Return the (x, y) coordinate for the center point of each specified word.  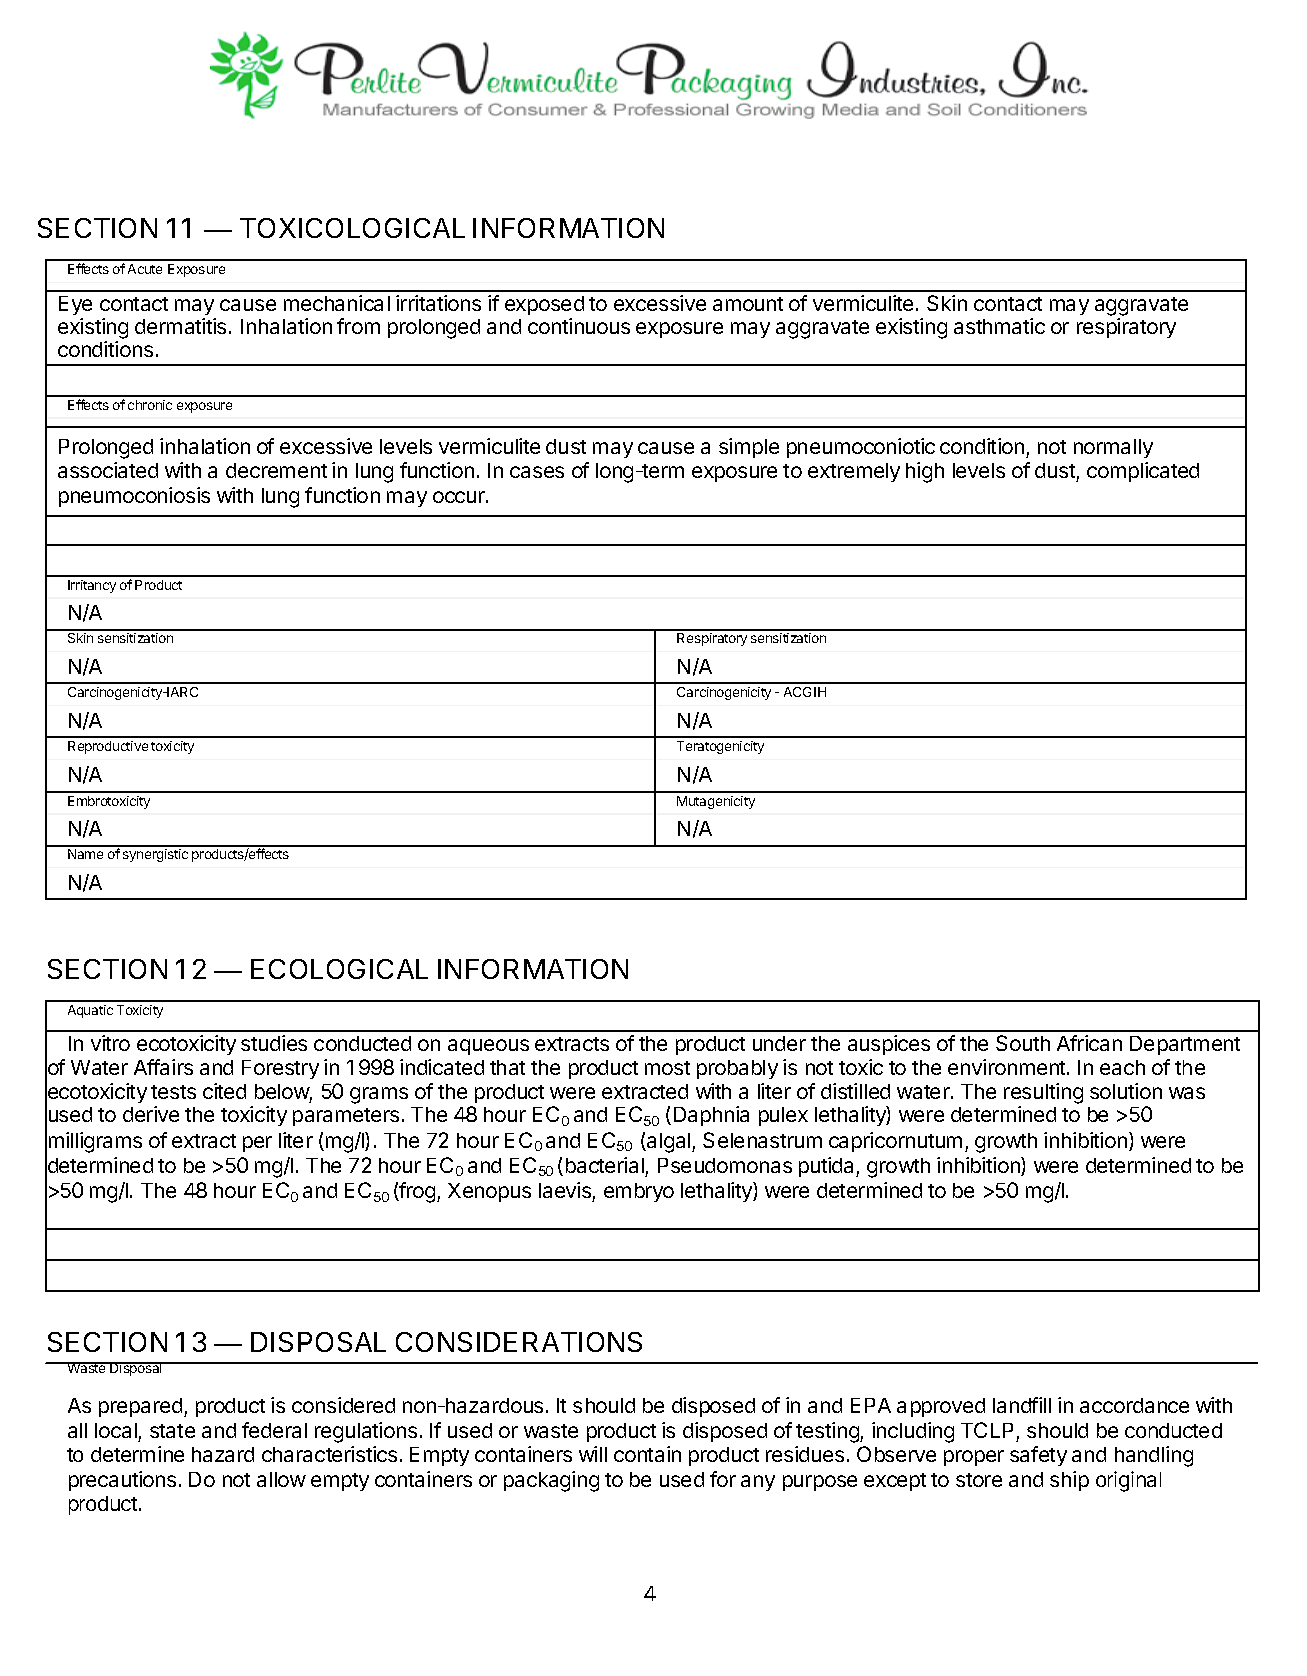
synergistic (155, 855)
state (172, 1431)
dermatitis (180, 326)
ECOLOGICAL (339, 969)
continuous (579, 326)
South (1023, 1043)
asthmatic (999, 326)
